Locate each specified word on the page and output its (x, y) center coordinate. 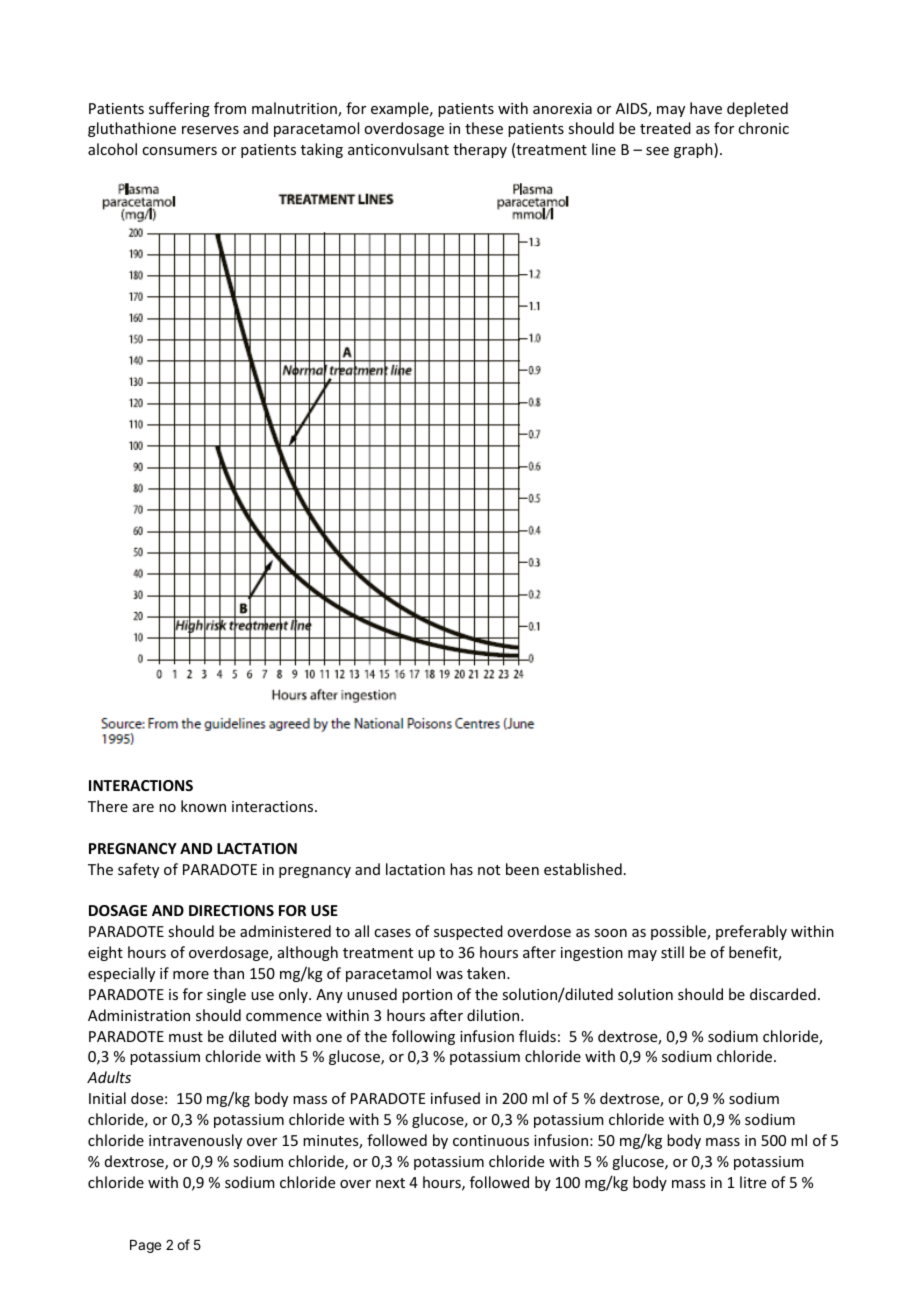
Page (145, 1246)
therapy (480, 150)
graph (694, 150)
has (461, 869)
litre (753, 1182)
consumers (179, 151)
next (390, 1183)
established (583, 869)
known (203, 806)
